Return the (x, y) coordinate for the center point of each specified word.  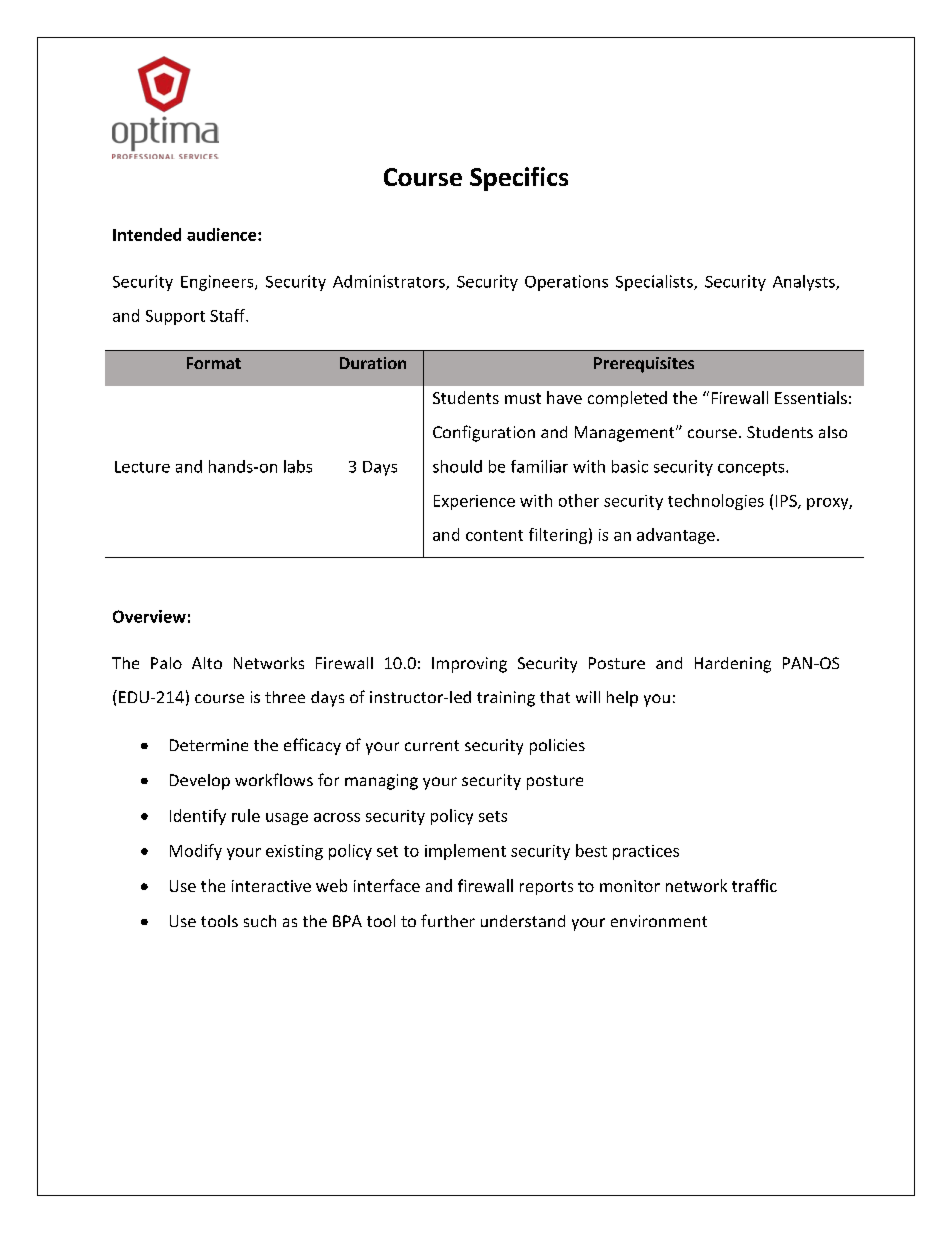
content (494, 535)
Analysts (805, 283)
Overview (149, 616)
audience (223, 234)
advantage (676, 536)
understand (523, 921)
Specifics (519, 179)
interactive (271, 886)
